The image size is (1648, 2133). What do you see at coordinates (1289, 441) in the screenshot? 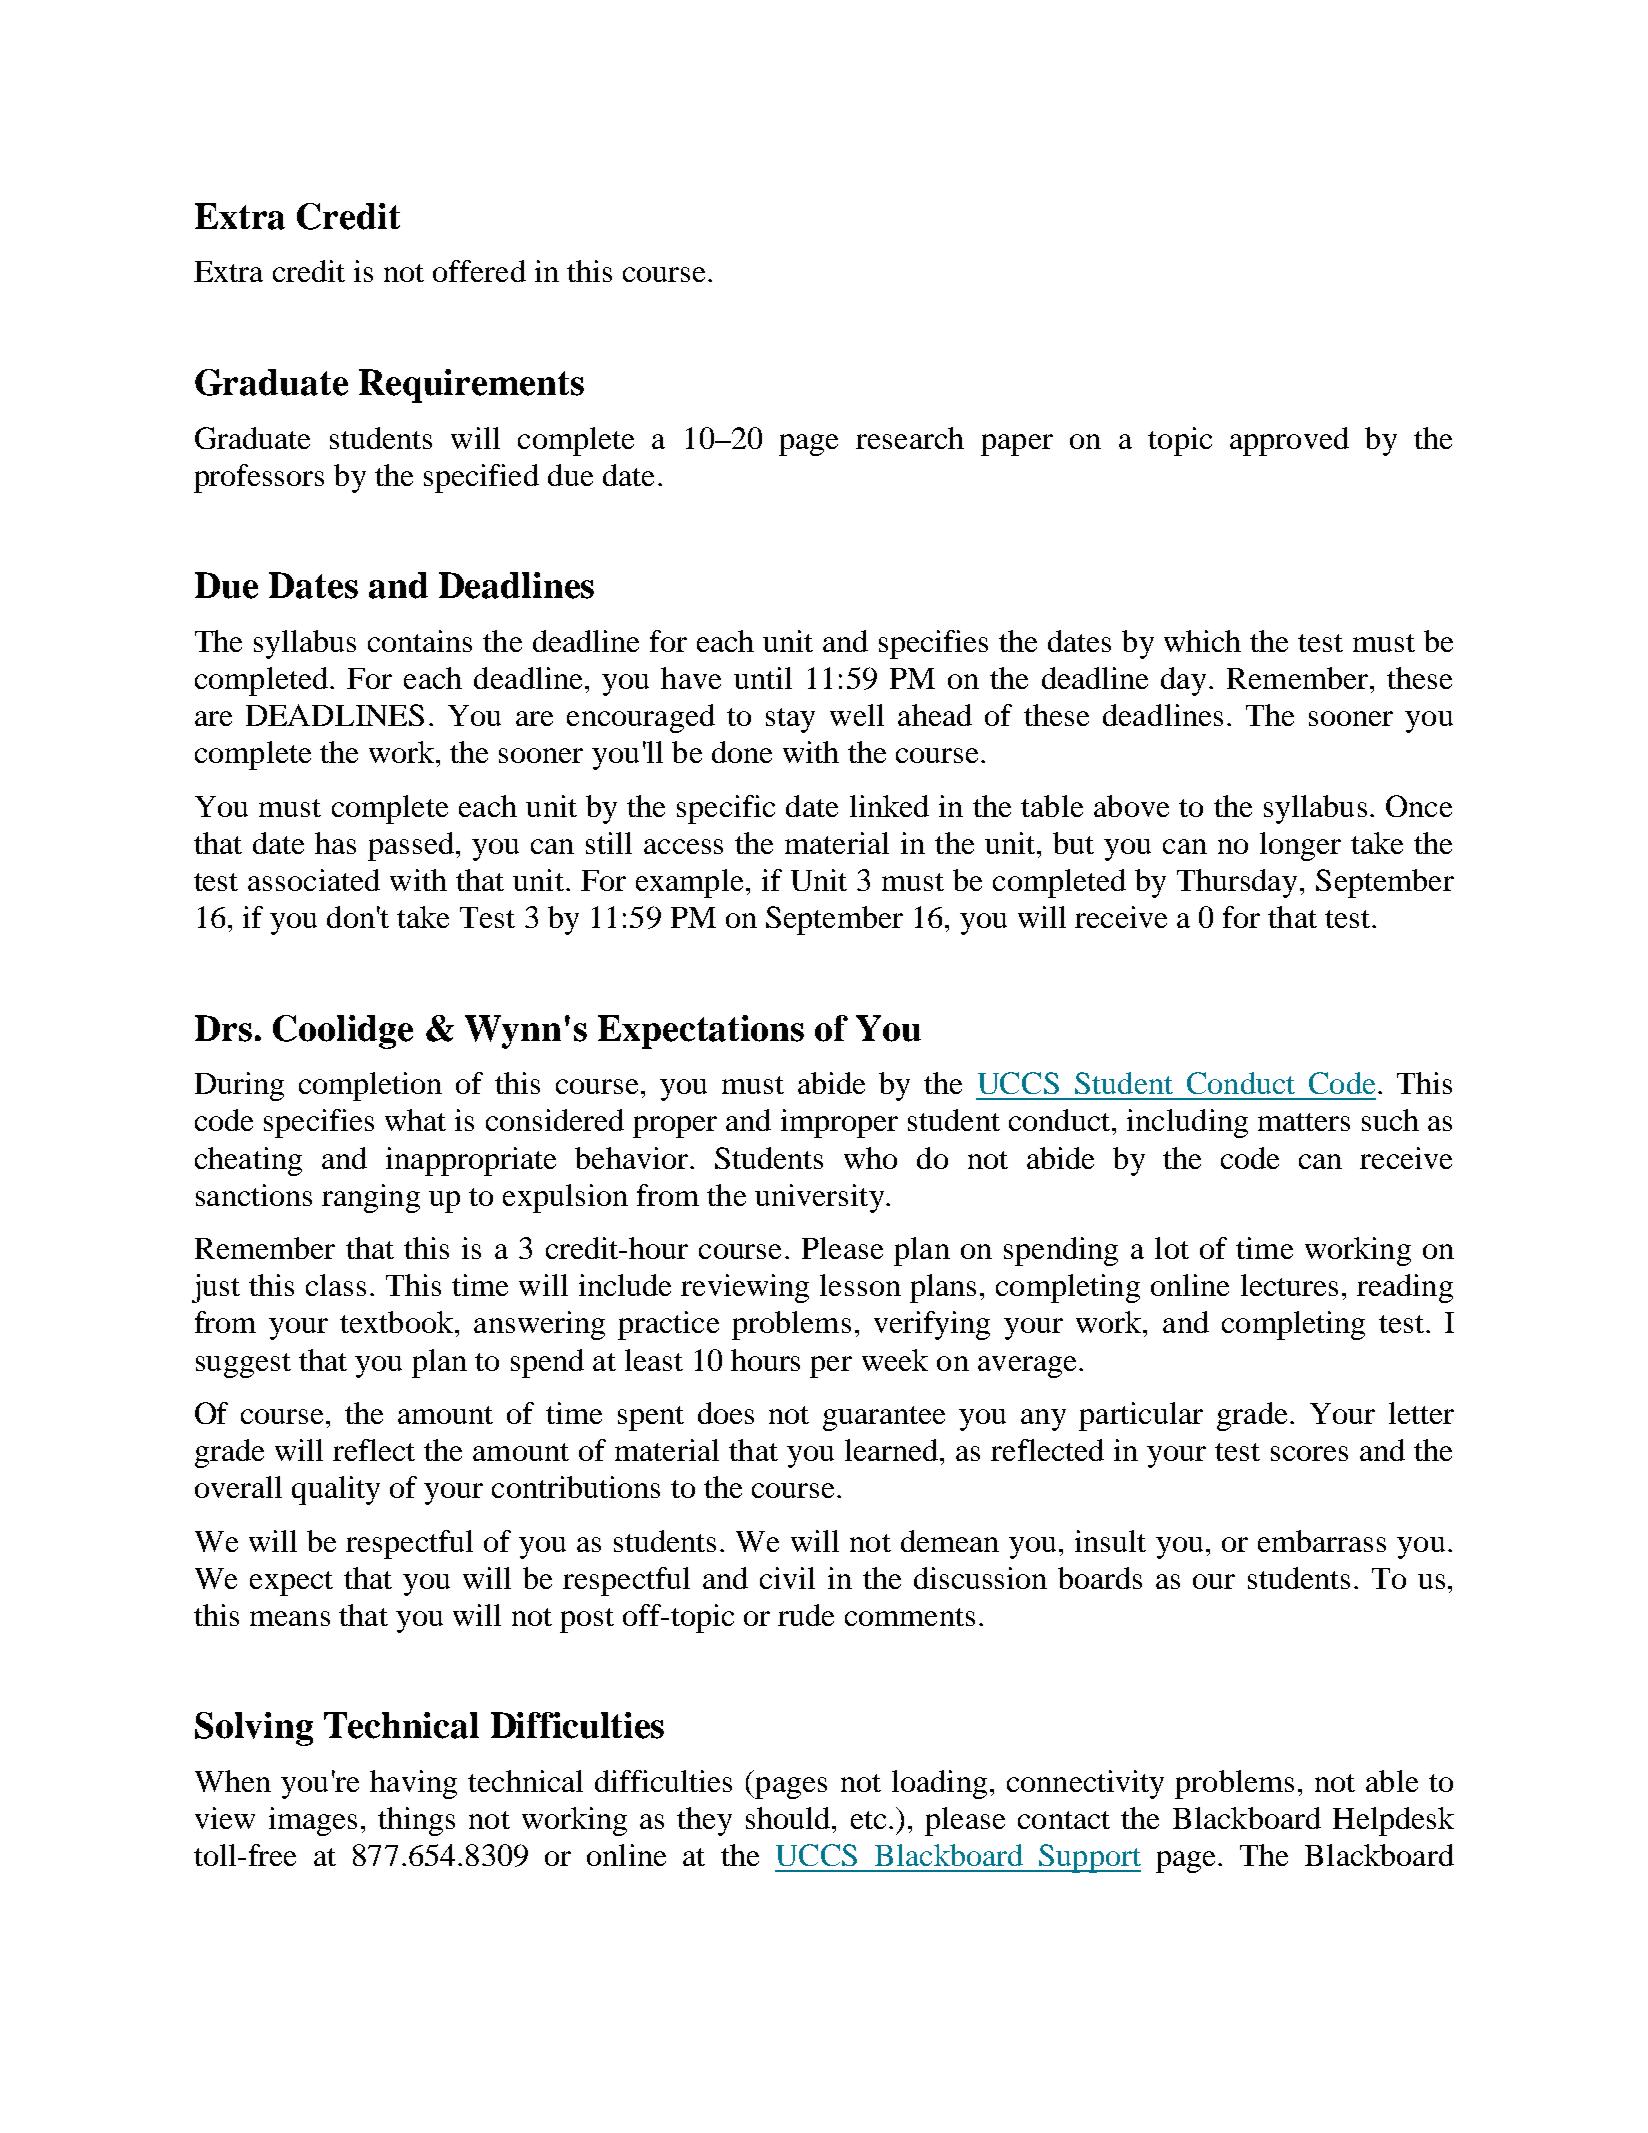
I see `approved` at bounding box center [1289, 441].
